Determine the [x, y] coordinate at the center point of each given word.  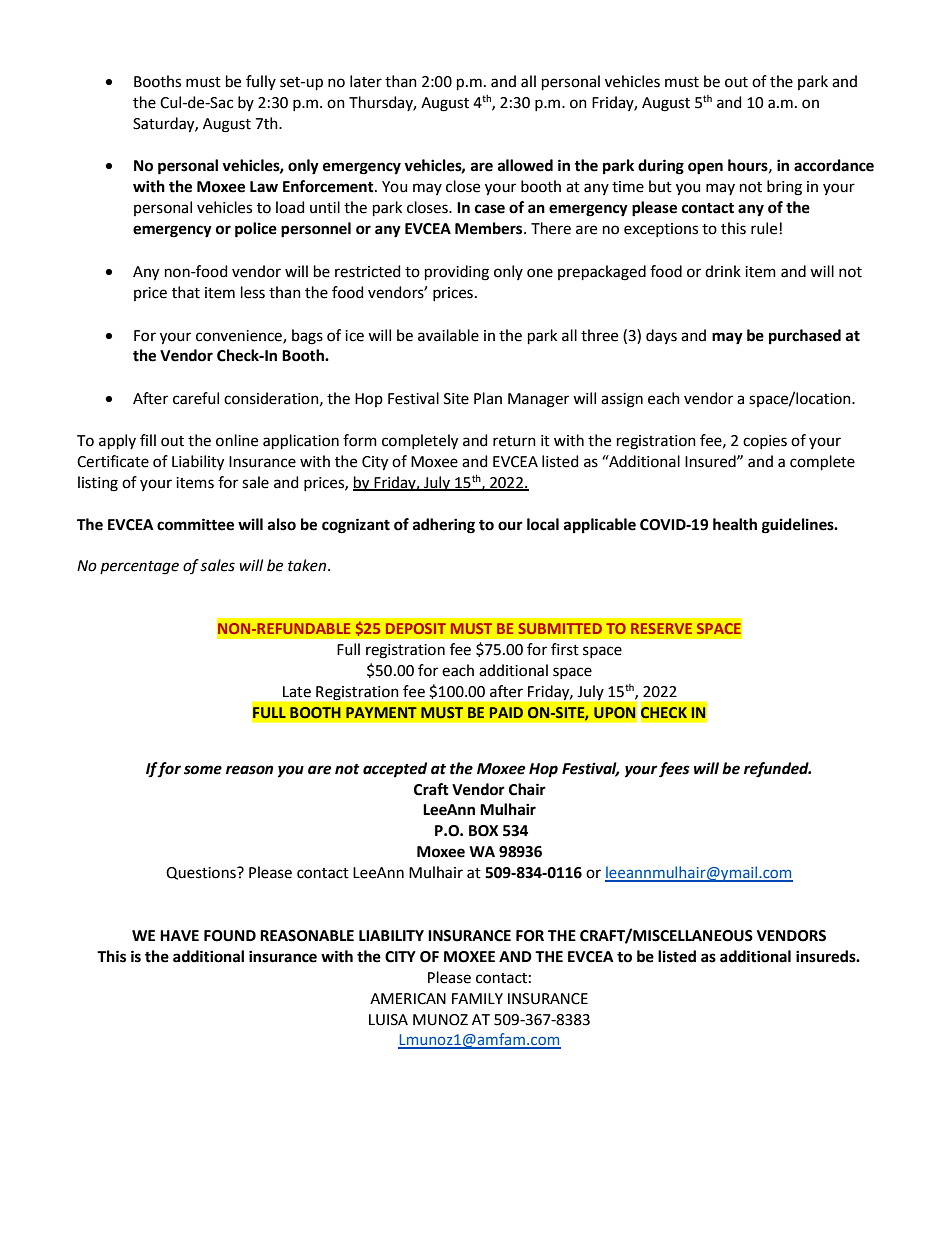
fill [148, 440]
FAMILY [477, 998]
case [490, 209]
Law [264, 187]
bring [784, 188]
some [203, 770]
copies [765, 442]
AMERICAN [408, 999]
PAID [506, 712]
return [514, 441]
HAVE [179, 935]
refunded [777, 770]
